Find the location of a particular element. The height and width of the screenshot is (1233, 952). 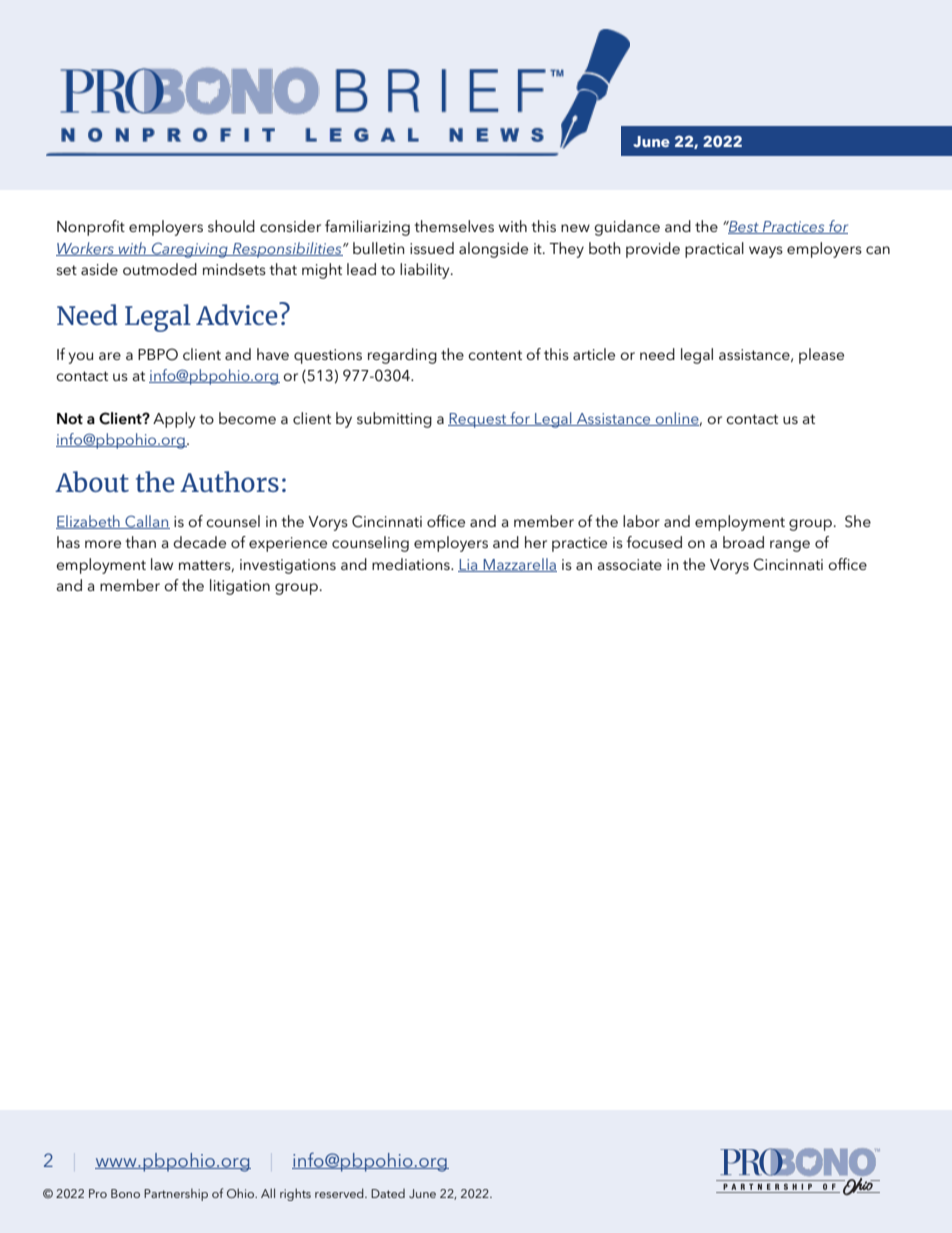

broad is located at coordinates (743, 542).
